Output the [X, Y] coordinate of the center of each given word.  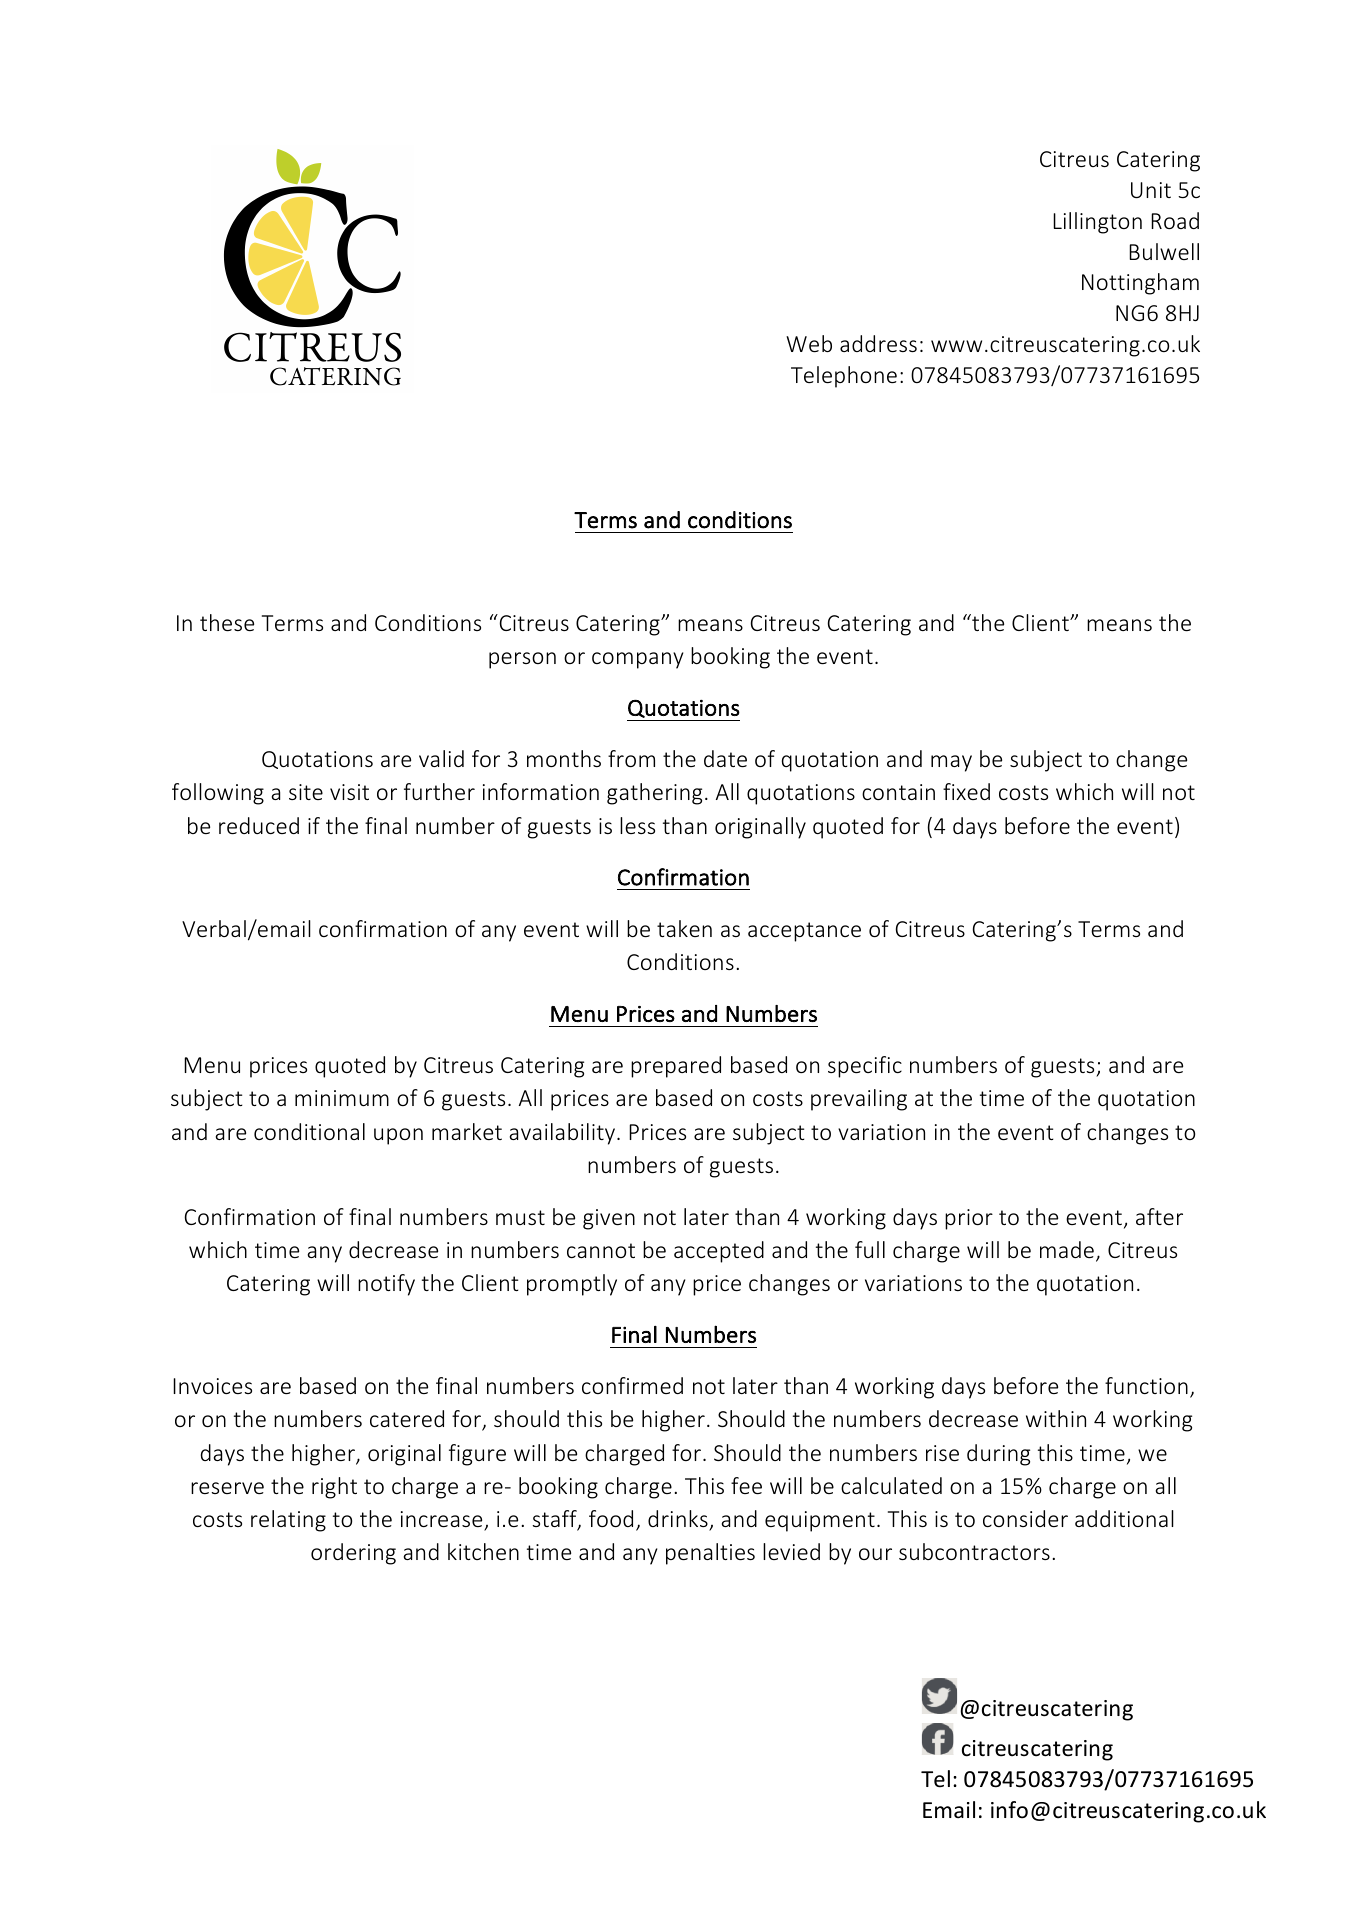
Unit [1151, 190]
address [878, 343]
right [334, 1488]
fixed [966, 791]
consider [1025, 1518]
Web [809, 343]
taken [684, 928]
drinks [679, 1520]
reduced [259, 825]
